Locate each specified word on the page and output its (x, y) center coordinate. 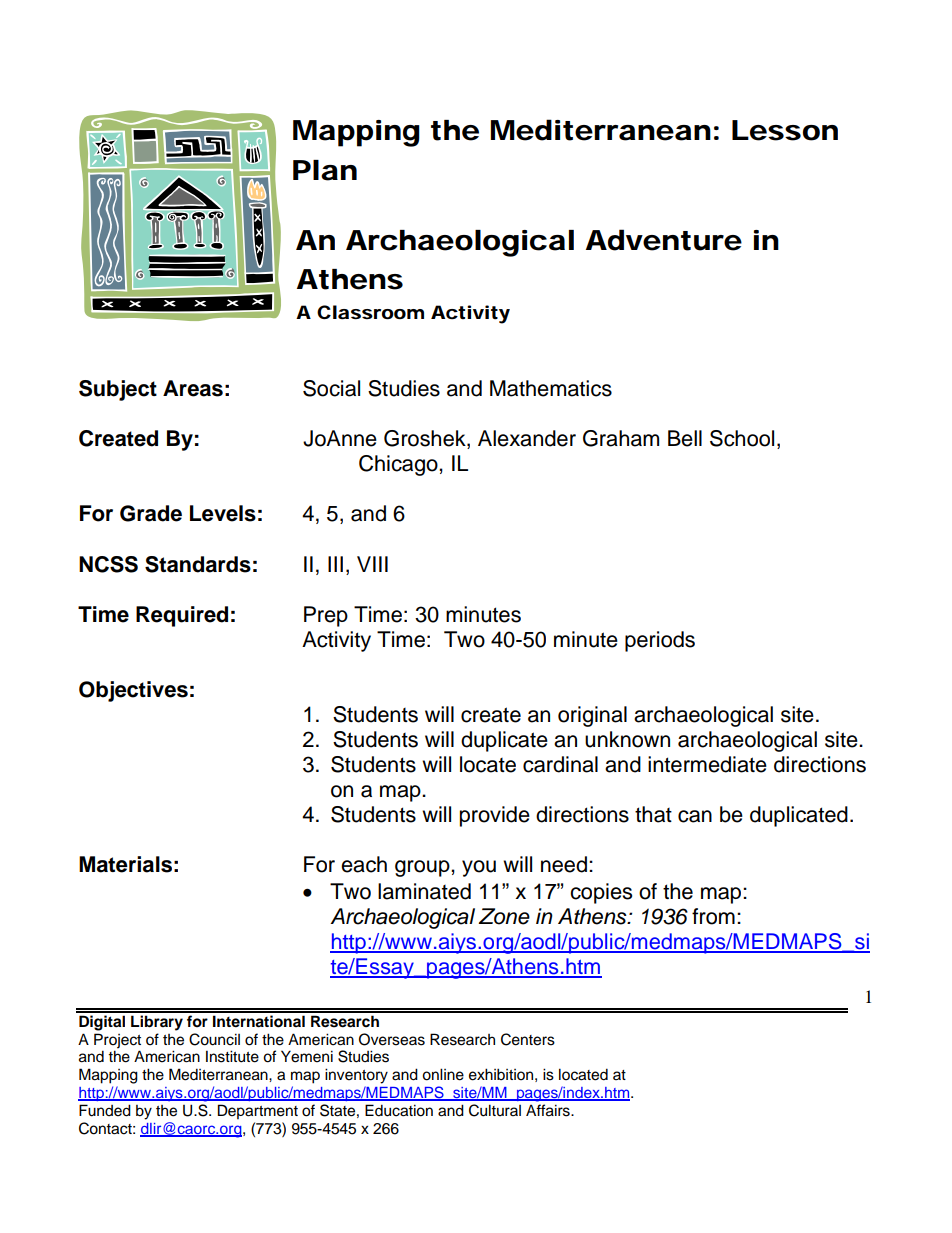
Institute (232, 1056)
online (443, 1074)
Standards (198, 564)
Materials (125, 864)
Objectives (133, 691)
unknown (627, 739)
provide (495, 816)
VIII (372, 564)
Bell (685, 438)
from (713, 916)
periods (660, 641)
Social (331, 388)
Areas (193, 388)
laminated (424, 891)
